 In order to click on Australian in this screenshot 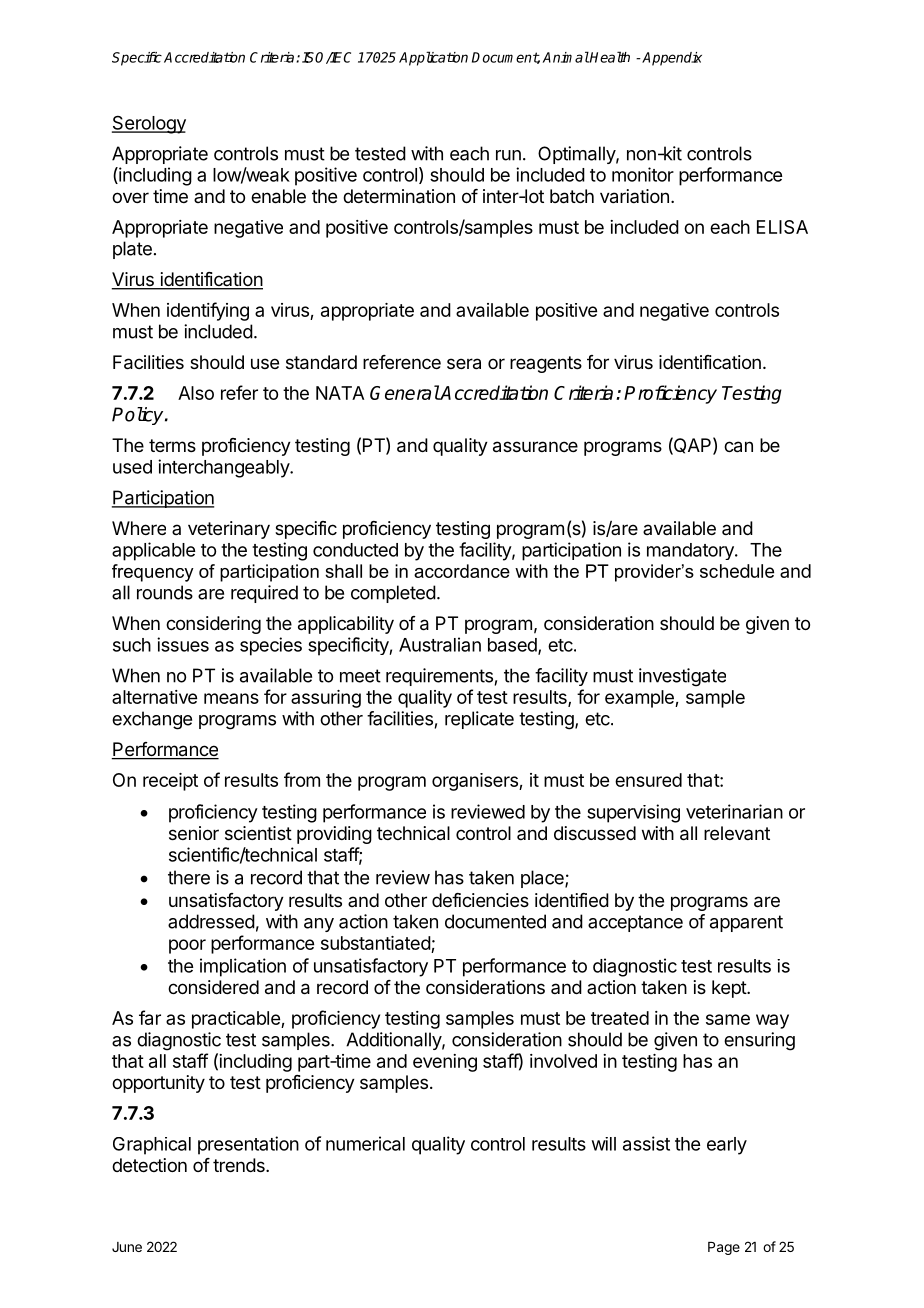, I will do `click(440, 644)`.
